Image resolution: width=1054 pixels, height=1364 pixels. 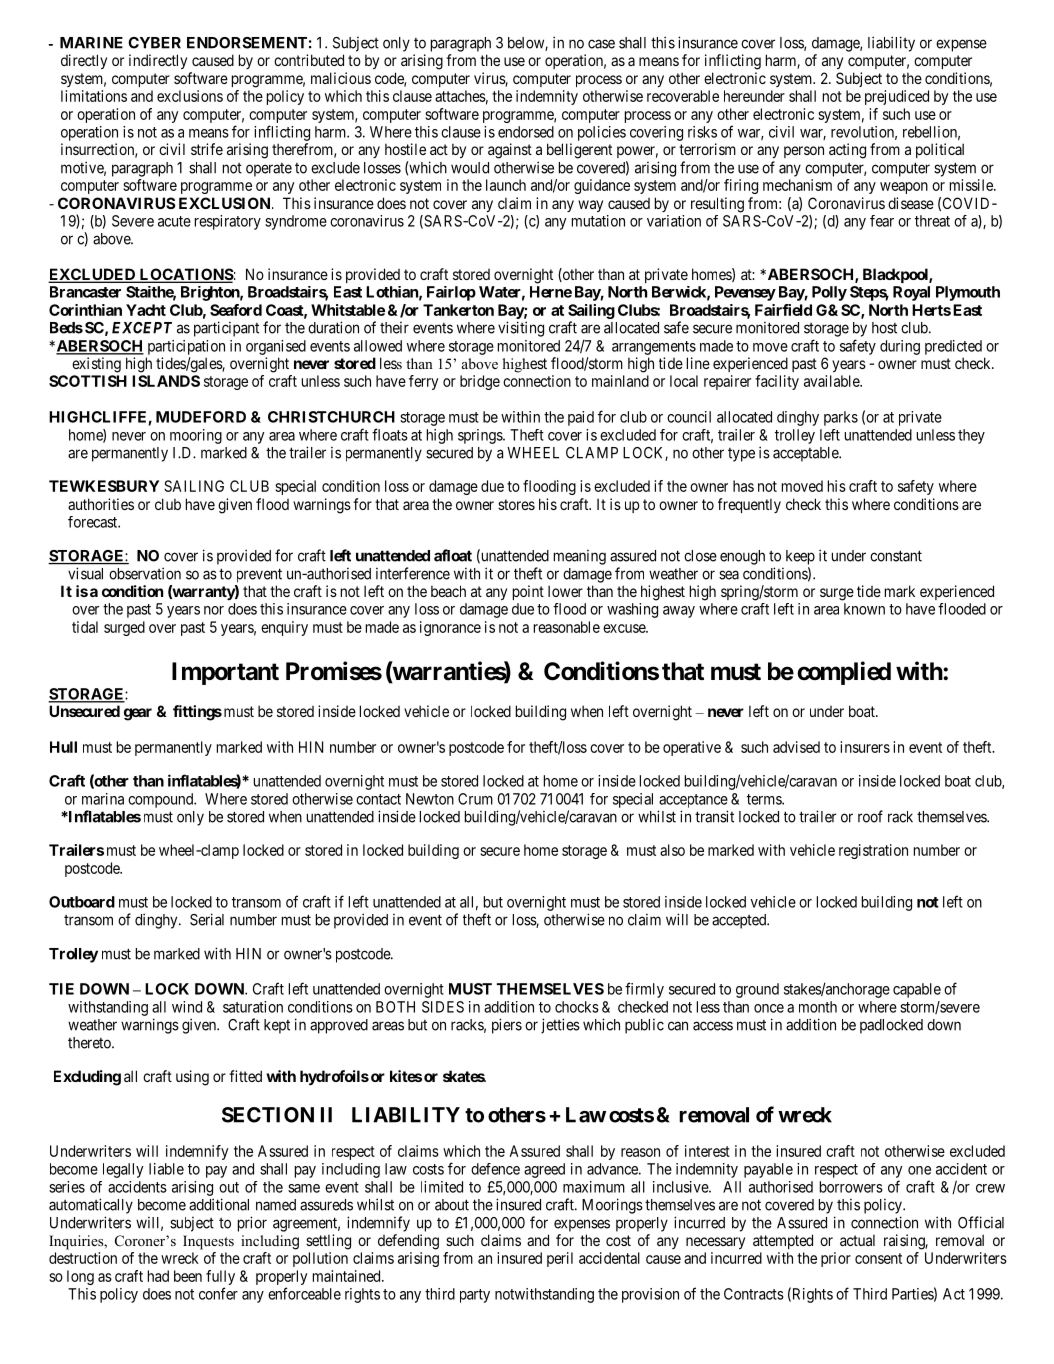 What do you see at coordinates (154, 43) in the screenshot?
I see `CYBER` at bounding box center [154, 43].
